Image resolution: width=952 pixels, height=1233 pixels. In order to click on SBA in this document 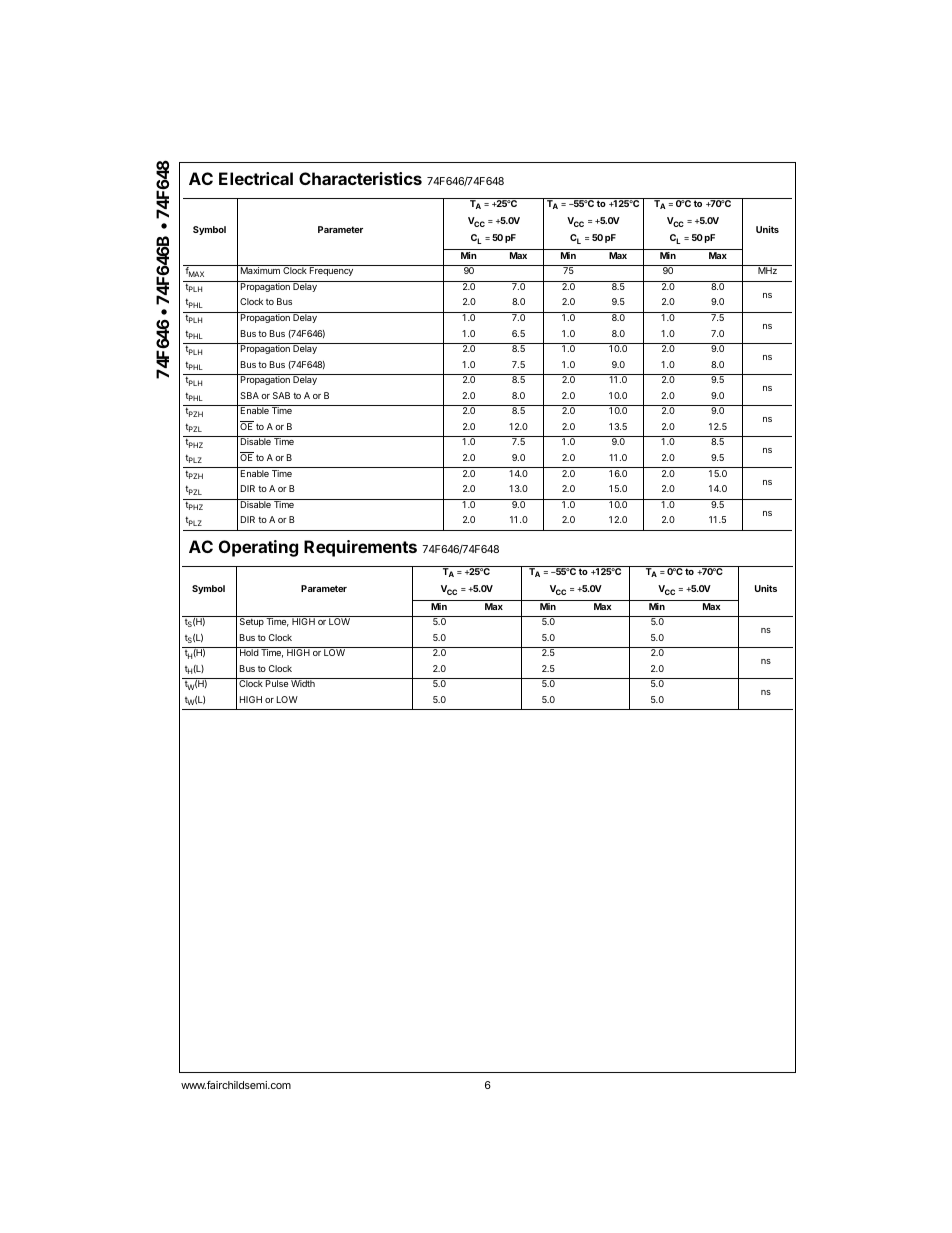, I will do `click(249, 395)`.
